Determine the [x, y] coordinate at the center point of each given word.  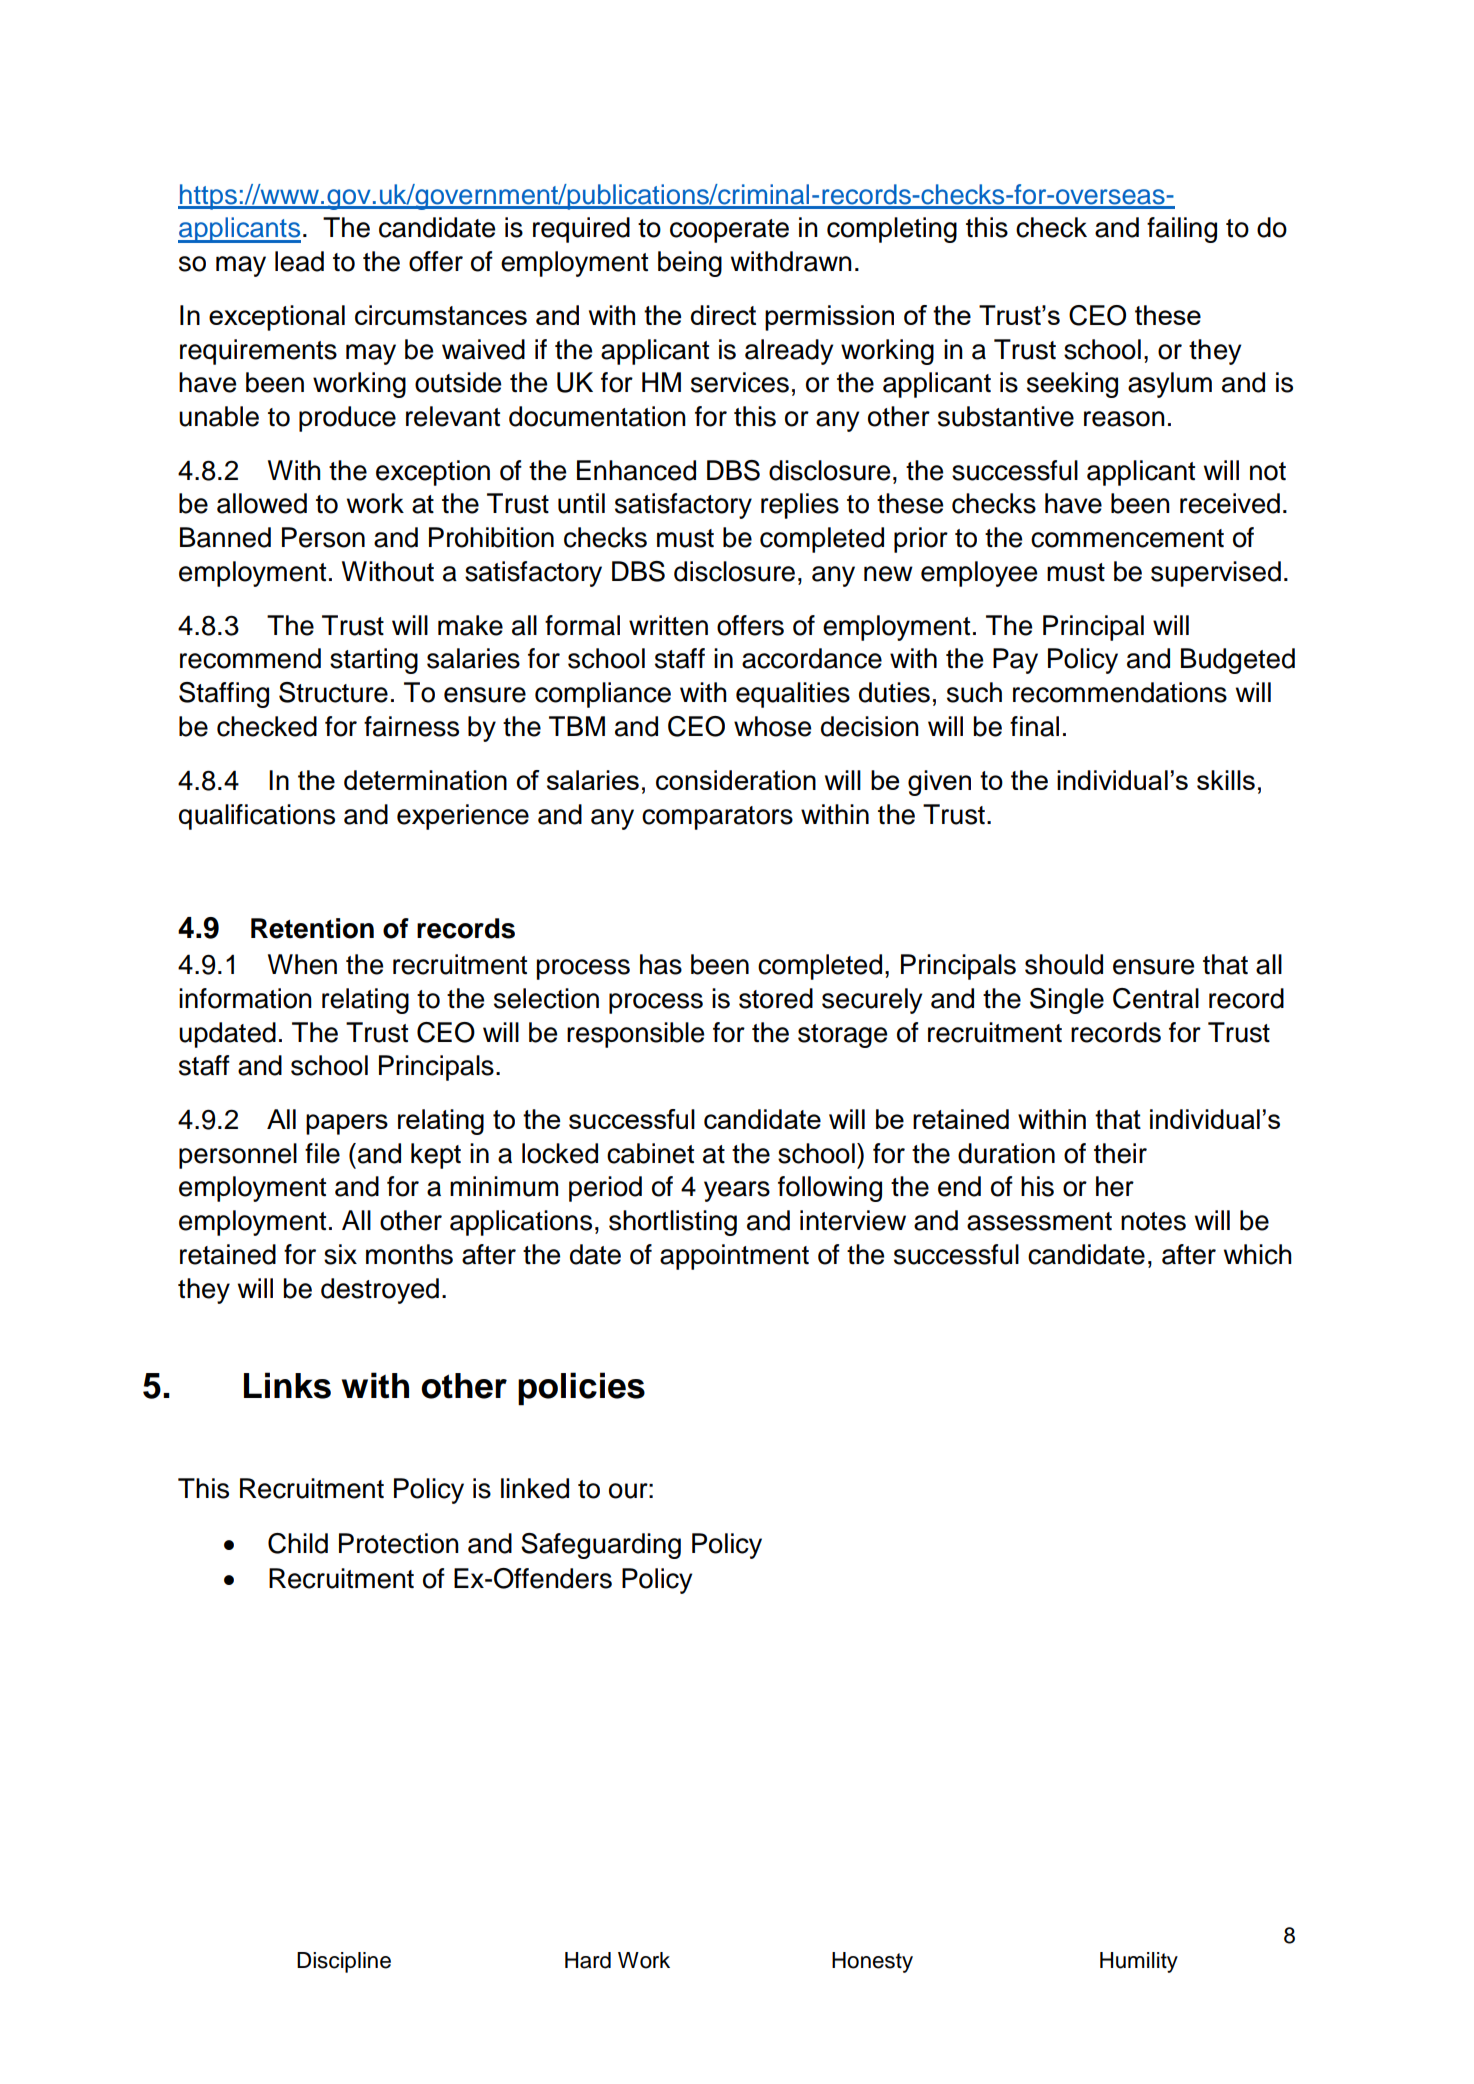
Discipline [344, 1962]
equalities [793, 695]
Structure [333, 692]
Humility [1139, 1962]
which [1258, 1254]
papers [347, 1124]
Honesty [872, 1962]
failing [1182, 230]
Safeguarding [601, 1546]
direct [723, 315]
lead [299, 261]
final [1034, 726]
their [1120, 1153]
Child [298, 1543]
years [737, 1191]
